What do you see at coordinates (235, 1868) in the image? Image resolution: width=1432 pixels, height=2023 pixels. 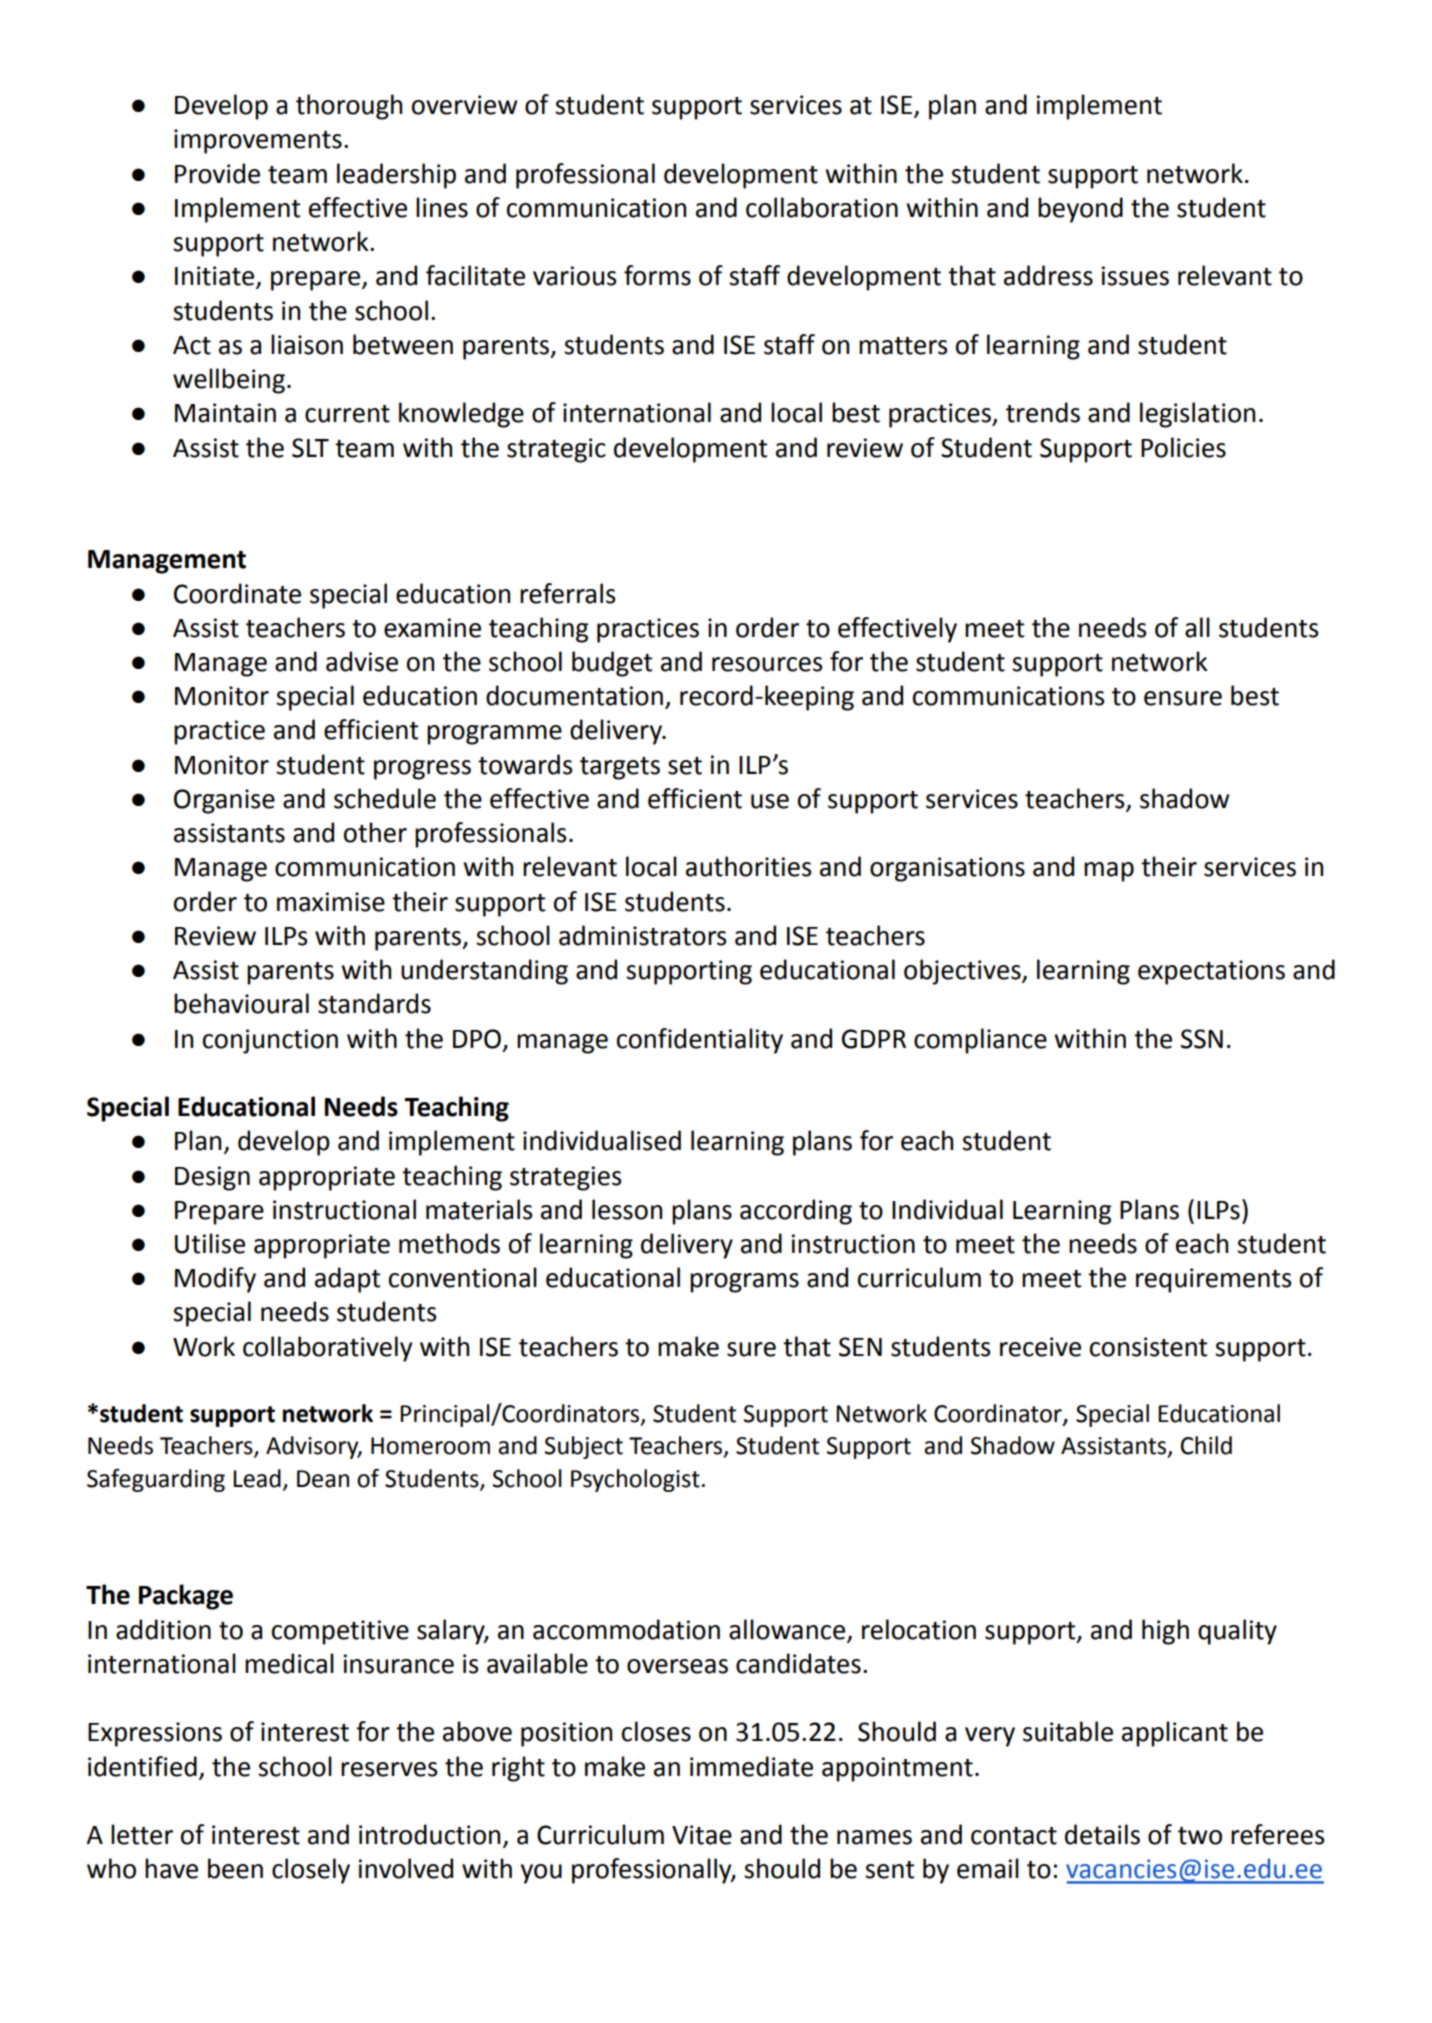 I see `been` at bounding box center [235, 1868].
